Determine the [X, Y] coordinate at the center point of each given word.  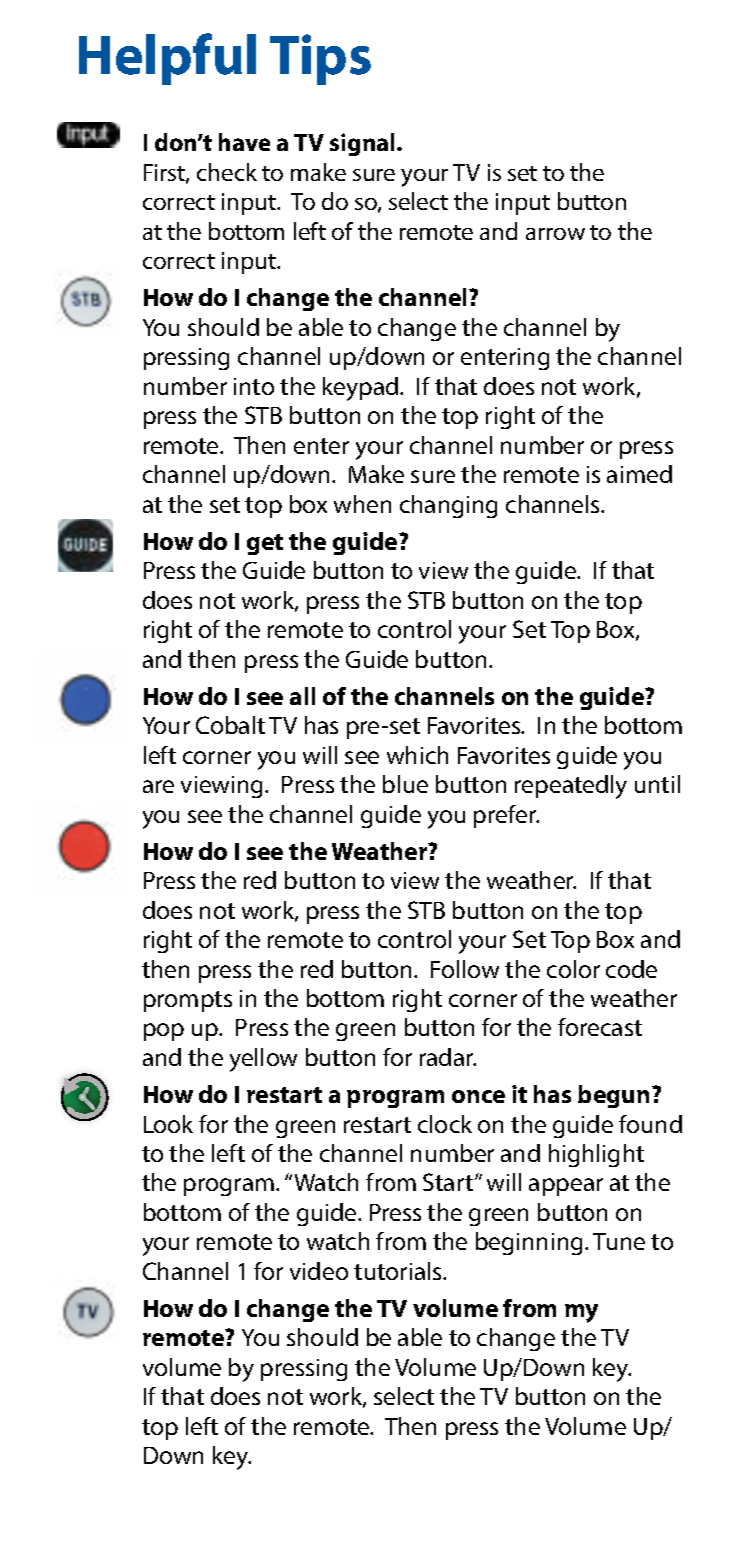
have [244, 142]
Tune [619, 1241]
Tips [320, 59]
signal [364, 144]
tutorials [399, 1271]
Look [168, 1124]
